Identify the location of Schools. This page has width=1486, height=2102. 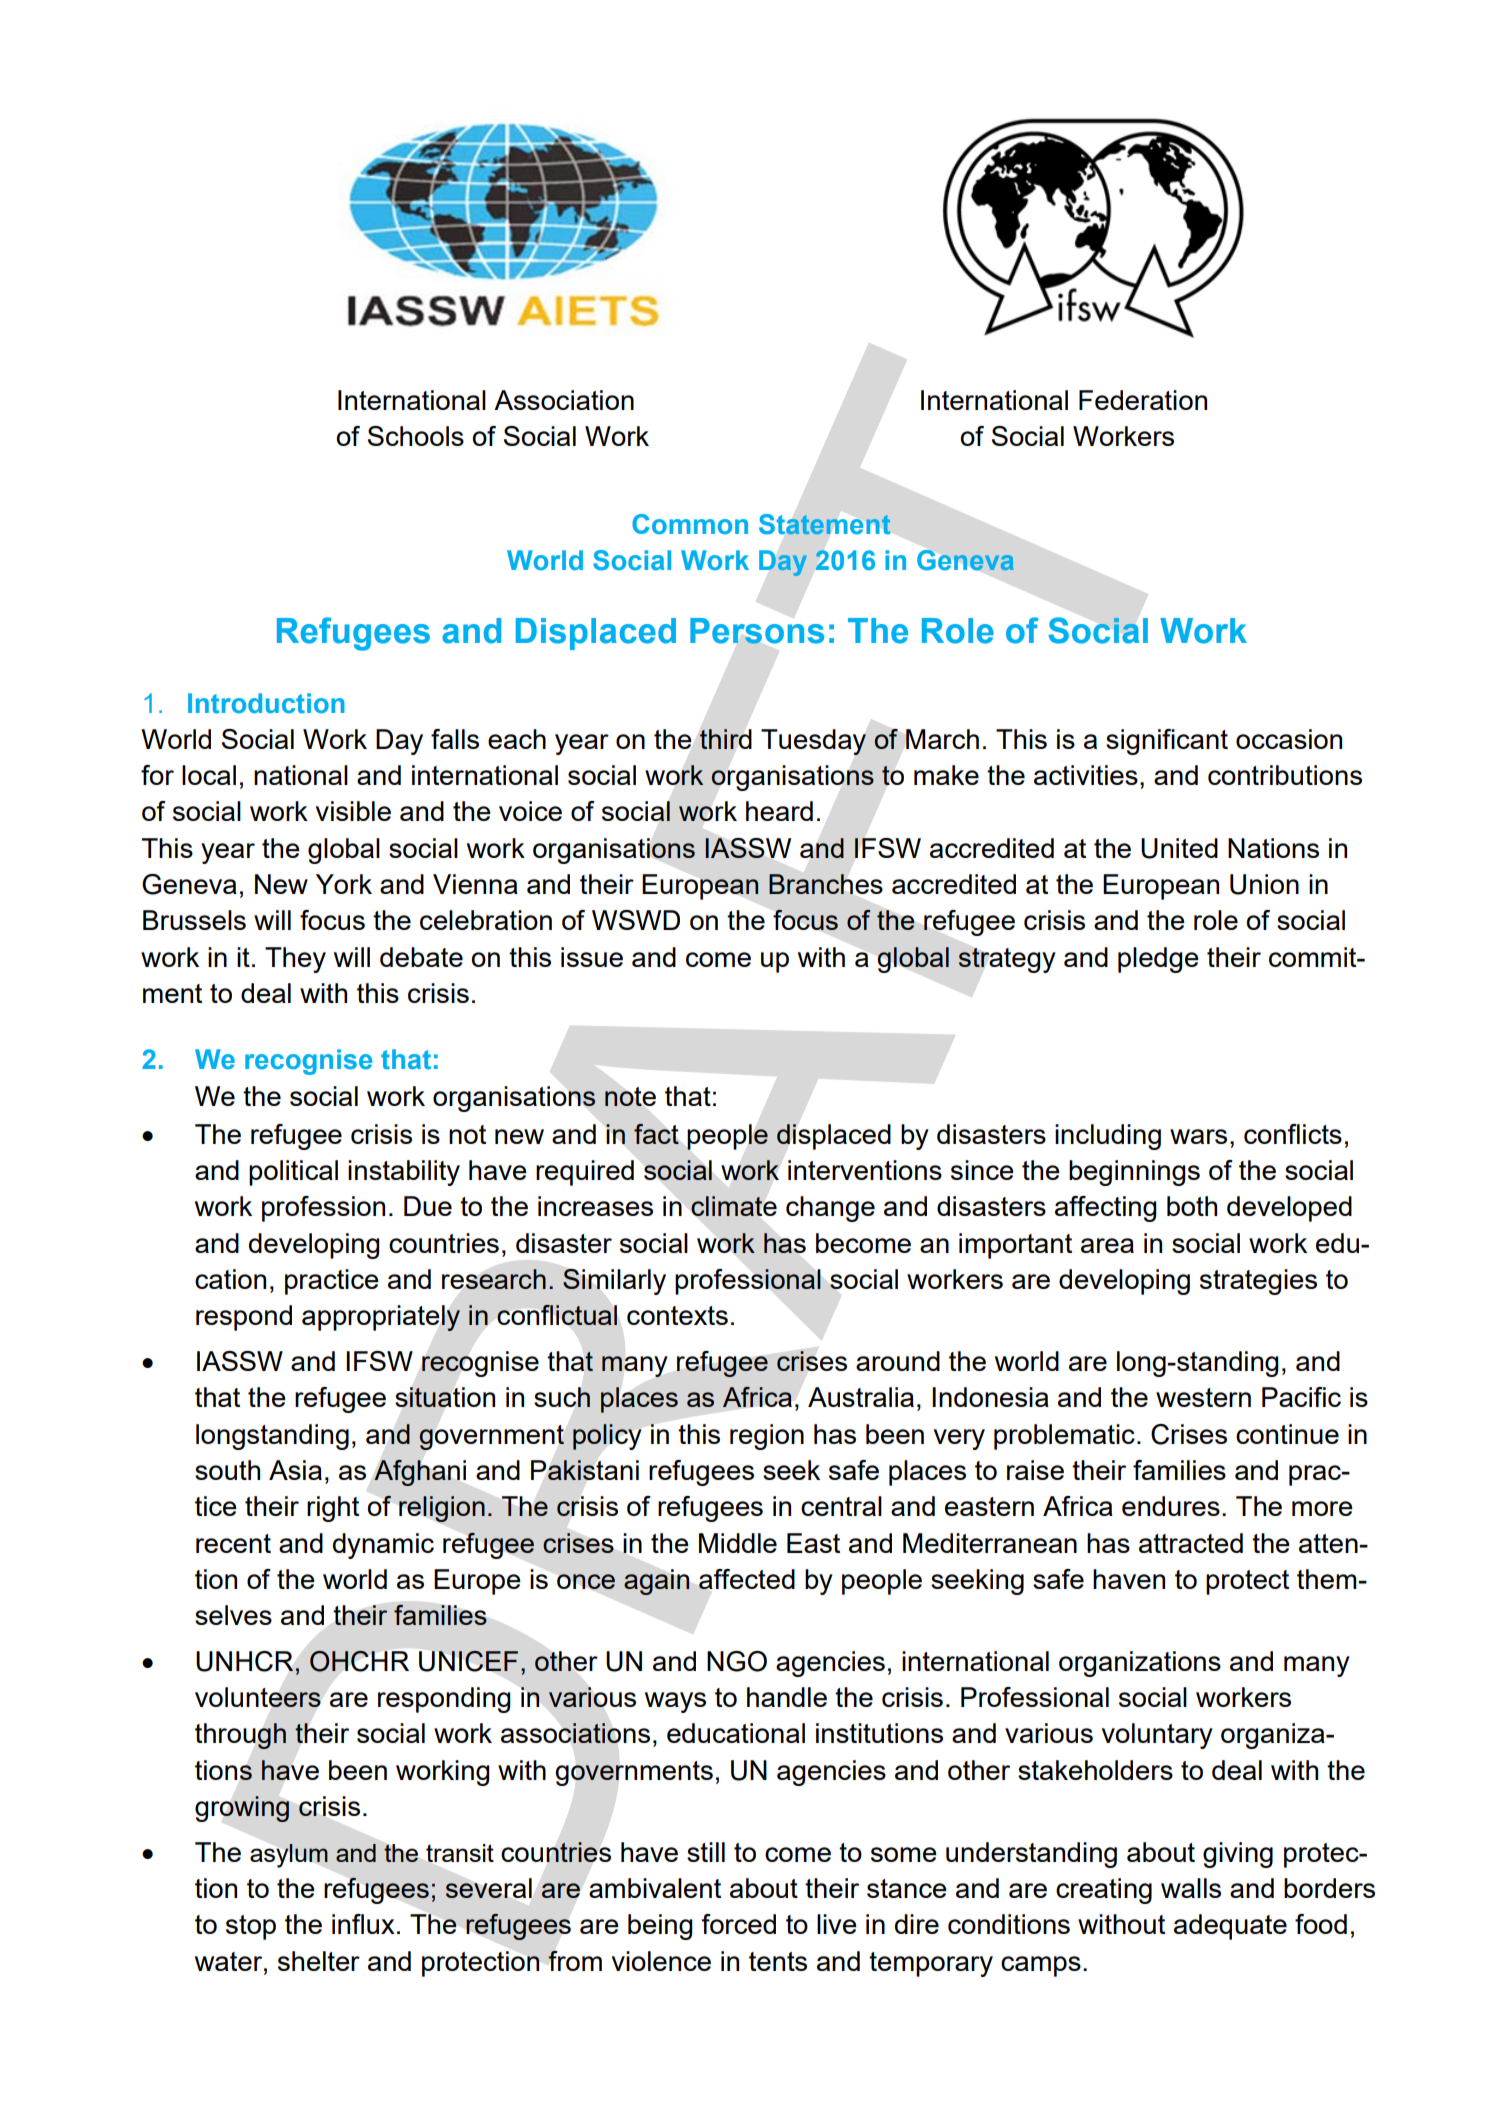
(416, 436).
